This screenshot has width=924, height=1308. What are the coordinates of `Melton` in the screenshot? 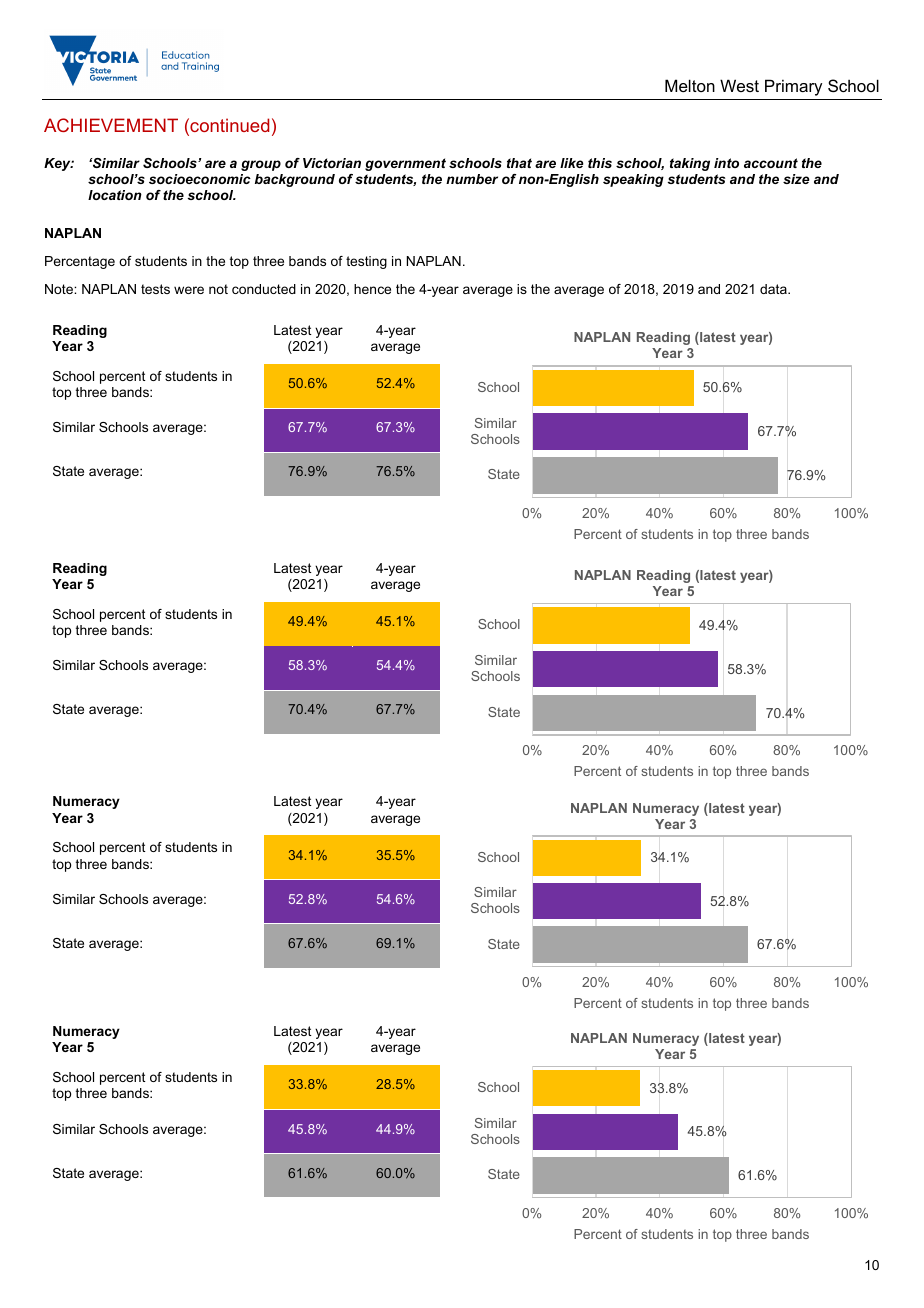 It's located at (690, 85).
